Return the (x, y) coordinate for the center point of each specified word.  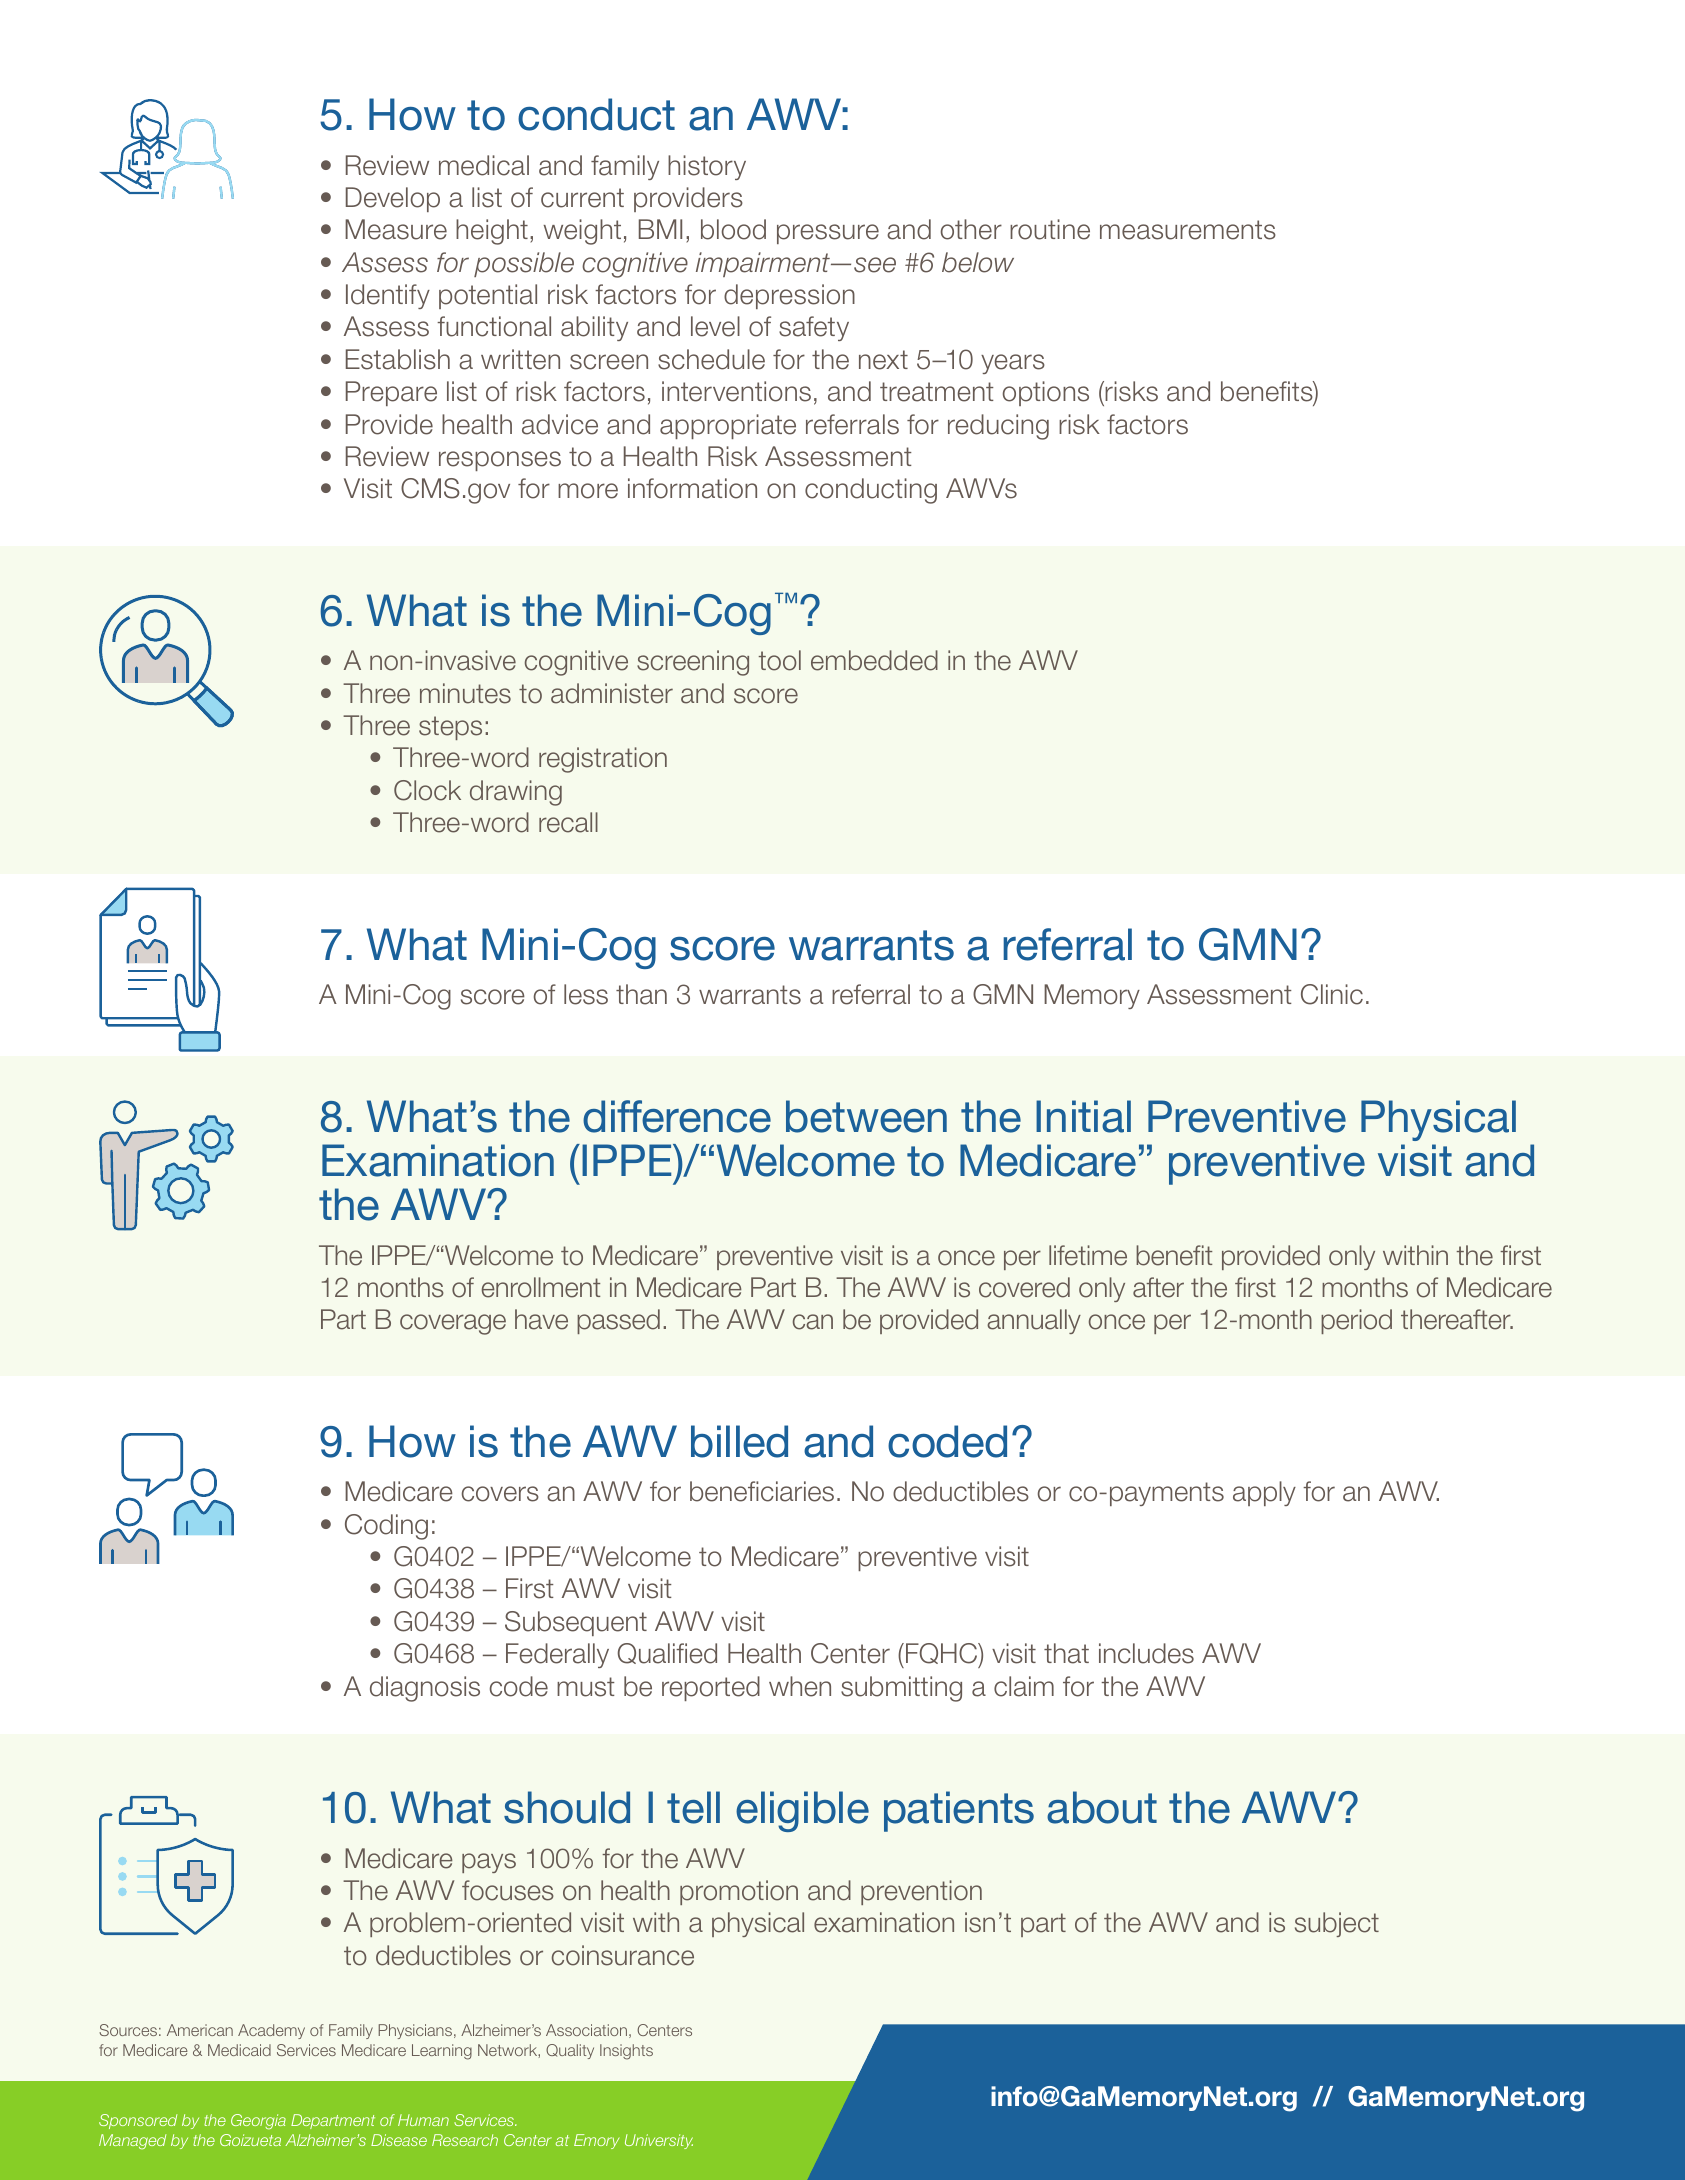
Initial (1083, 1116)
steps (450, 728)
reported (711, 1688)
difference (677, 1116)
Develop (393, 199)
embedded (874, 660)
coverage (453, 1324)
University (659, 2141)
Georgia (258, 2121)
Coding (386, 1527)
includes (1146, 1653)
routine (1050, 229)
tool (780, 660)
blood (733, 229)
